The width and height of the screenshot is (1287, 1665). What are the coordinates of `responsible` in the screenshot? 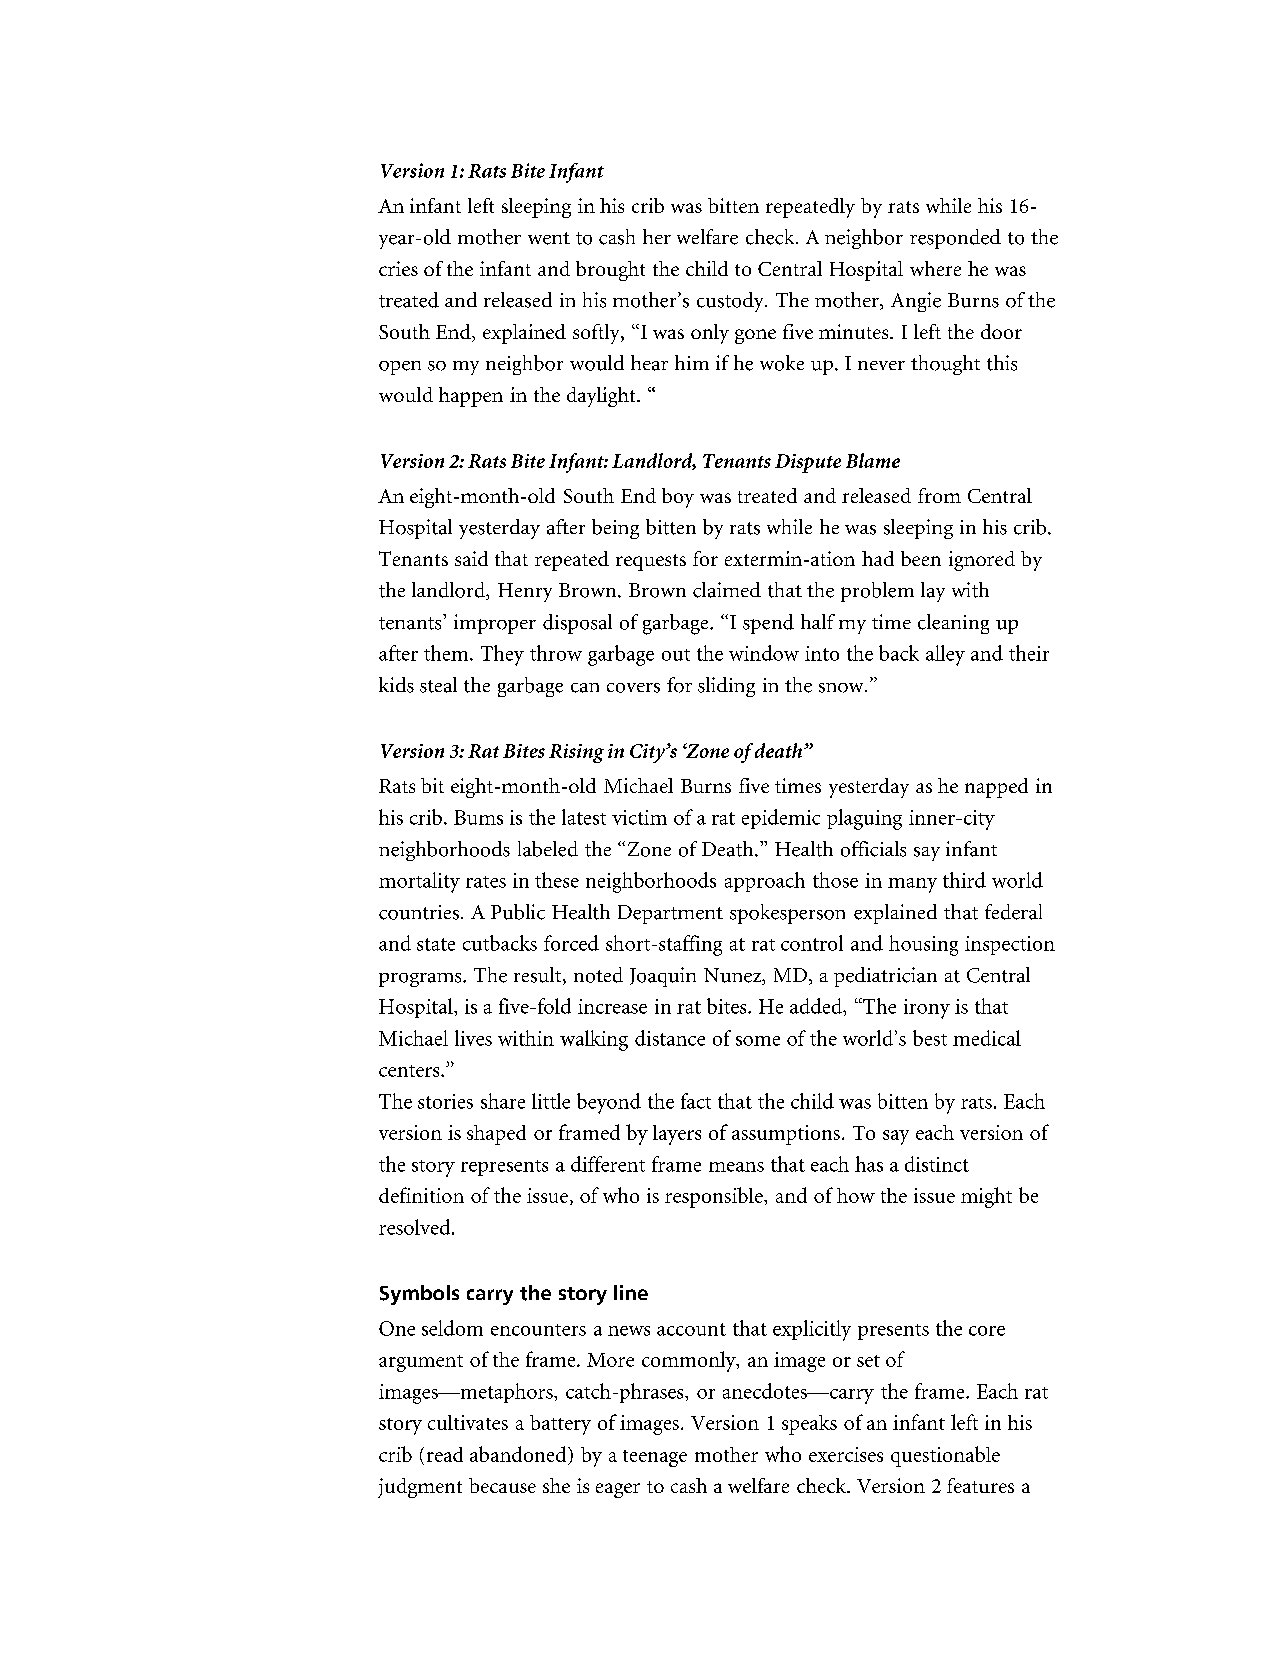 It's located at (715, 1197).
